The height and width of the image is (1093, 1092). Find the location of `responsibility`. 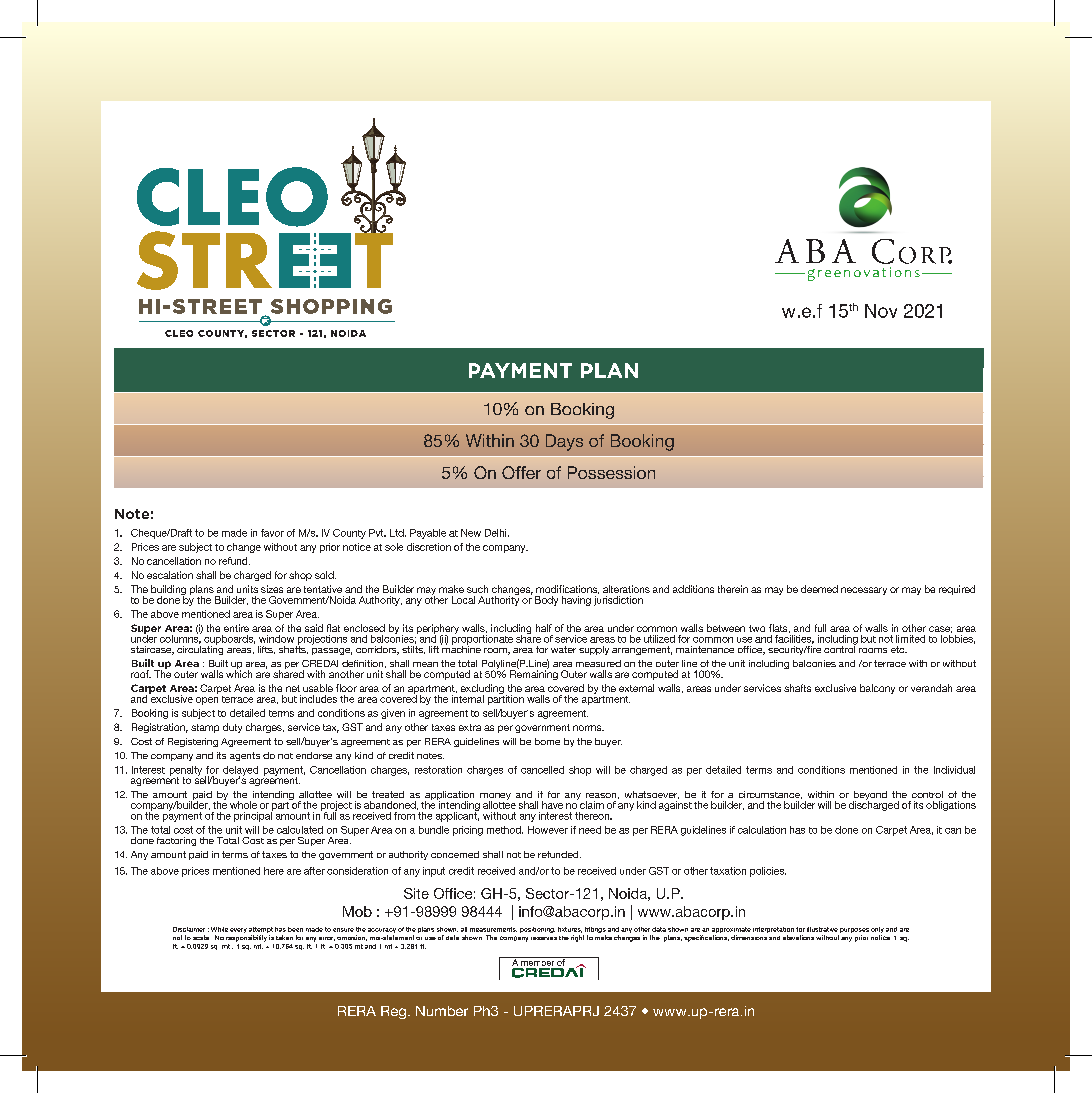

responsibility is located at coordinates (246, 938).
